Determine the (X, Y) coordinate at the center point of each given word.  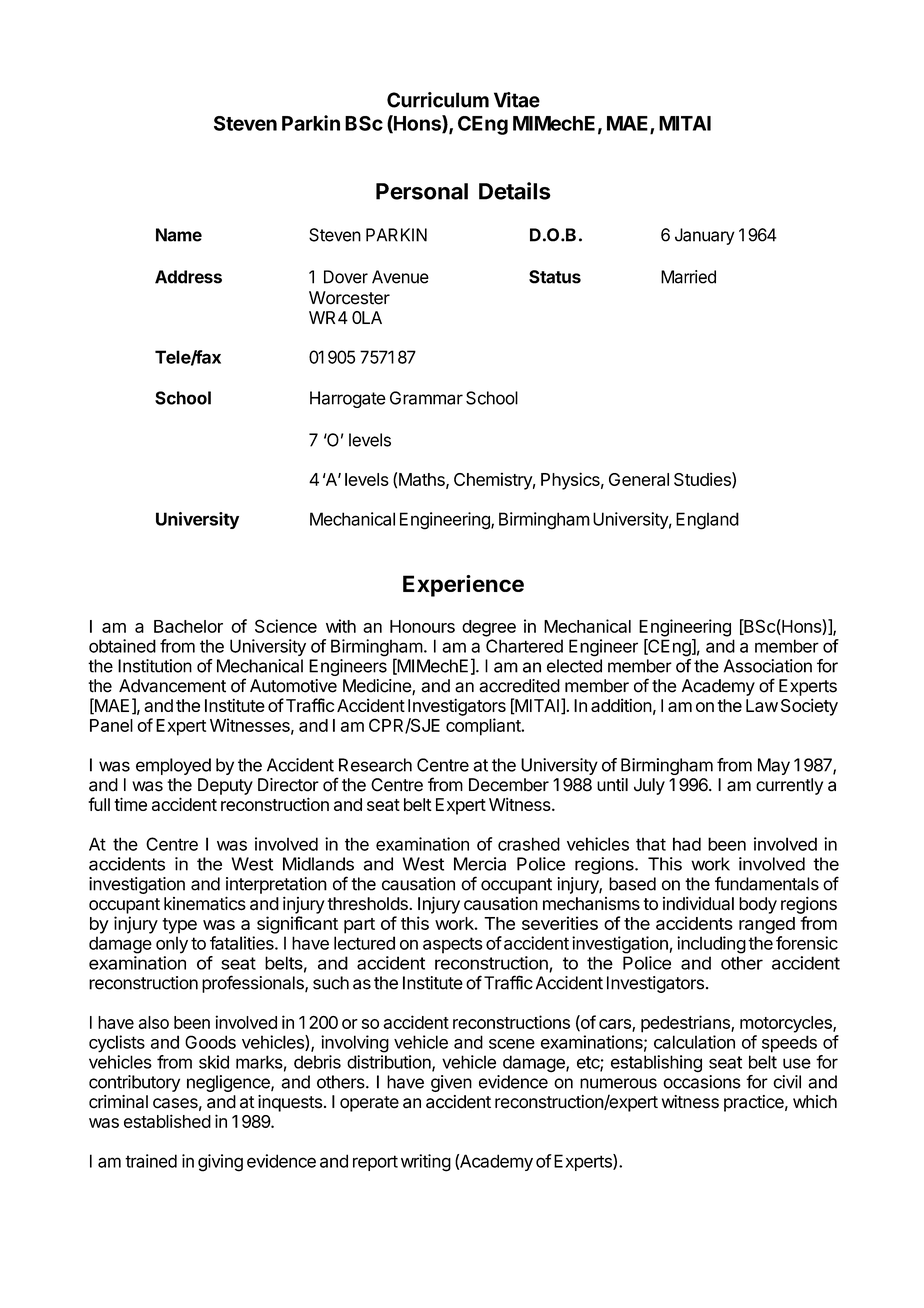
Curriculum (438, 100)
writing (426, 1163)
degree (489, 628)
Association (768, 666)
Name (179, 235)
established (167, 1121)
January (705, 236)
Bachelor (188, 626)
